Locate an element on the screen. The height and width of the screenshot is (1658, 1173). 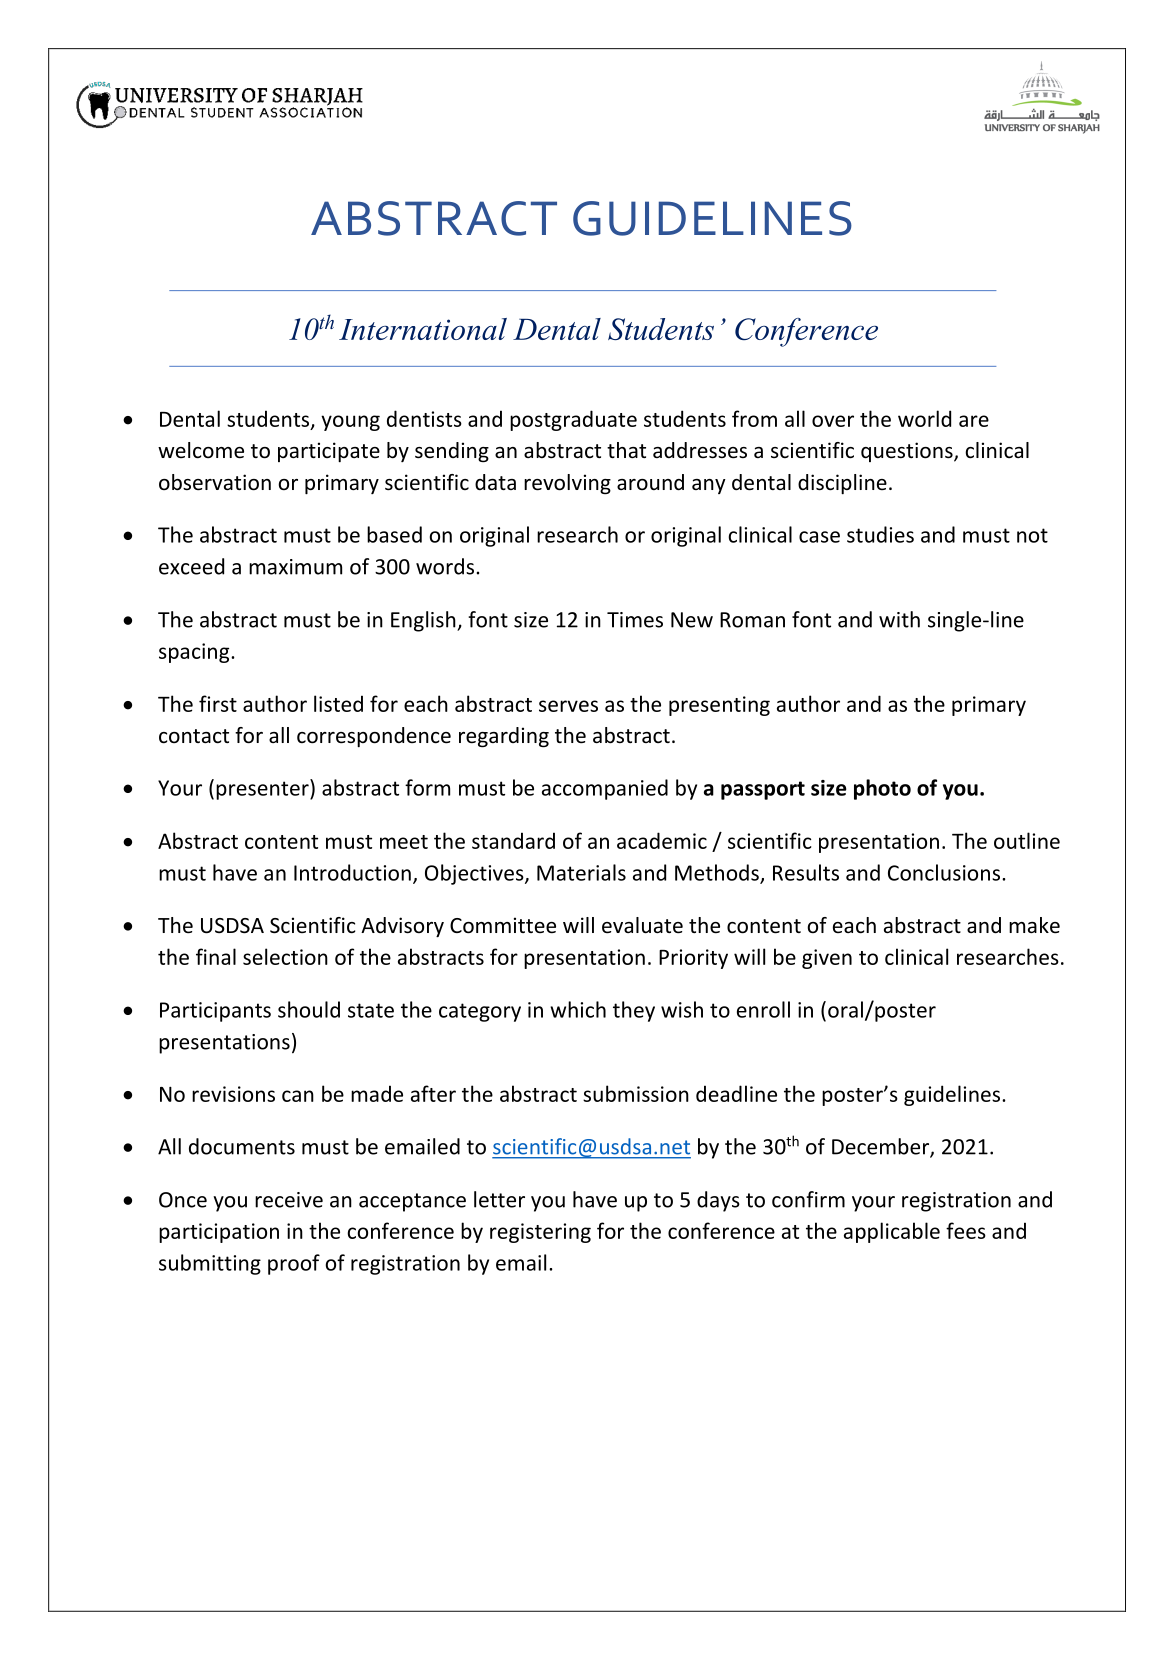
submission is located at coordinates (636, 1093).
